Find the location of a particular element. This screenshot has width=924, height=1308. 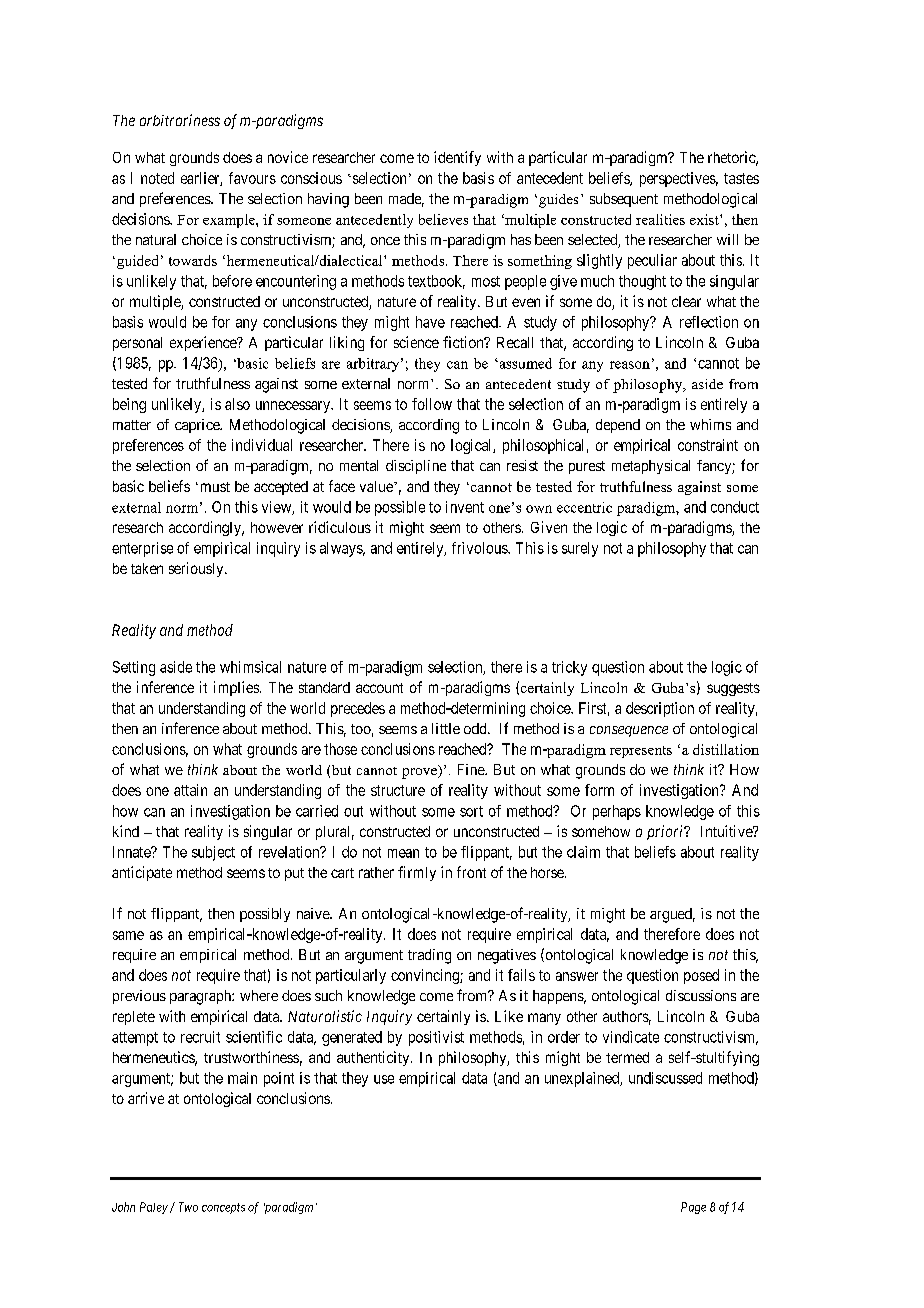

arbitrariness is located at coordinates (180, 120).
